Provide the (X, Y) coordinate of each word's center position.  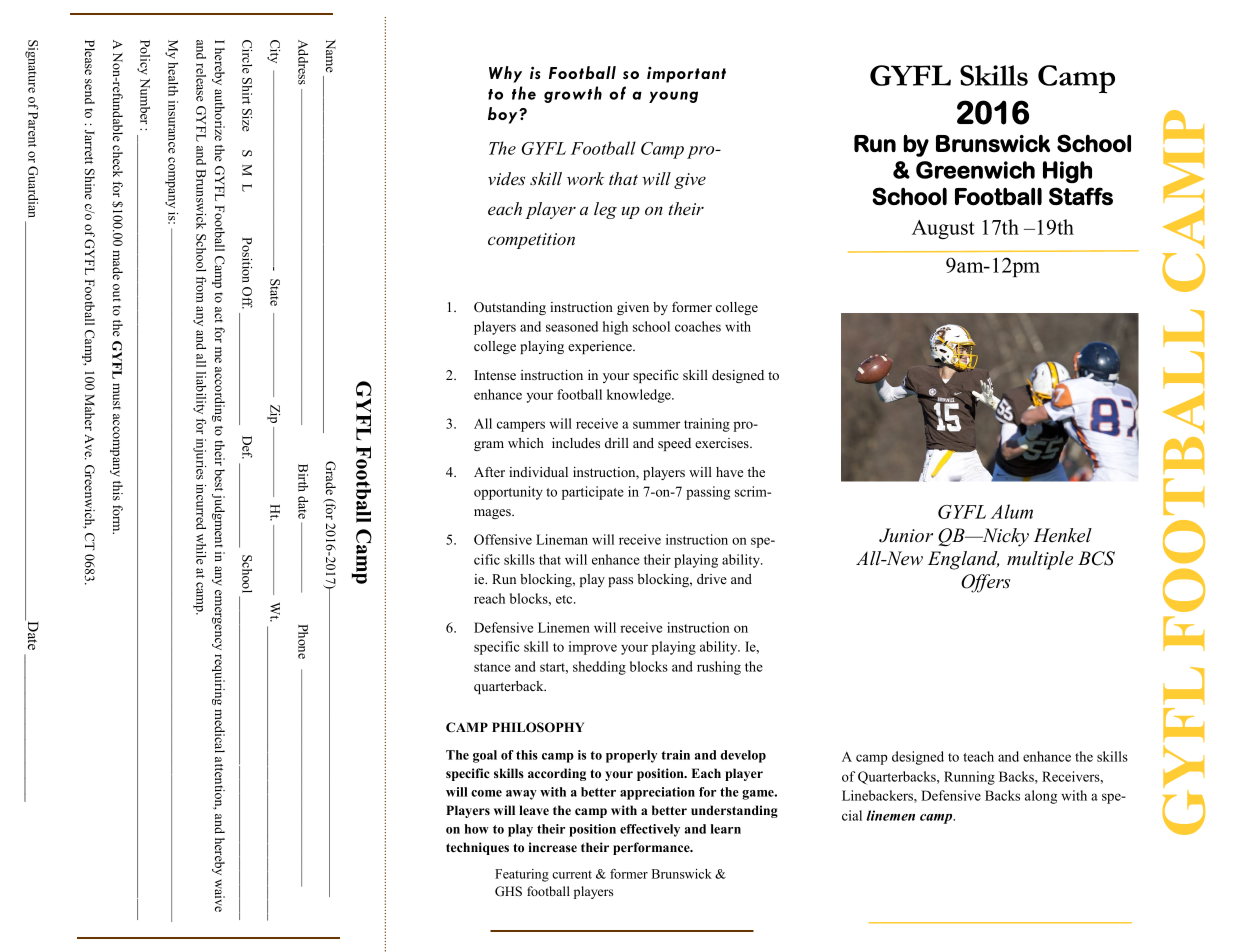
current (572, 874)
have (729, 472)
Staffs (1081, 196)
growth (573, 94)
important (686, 75)
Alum (1012, 511)
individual (538, 472)
